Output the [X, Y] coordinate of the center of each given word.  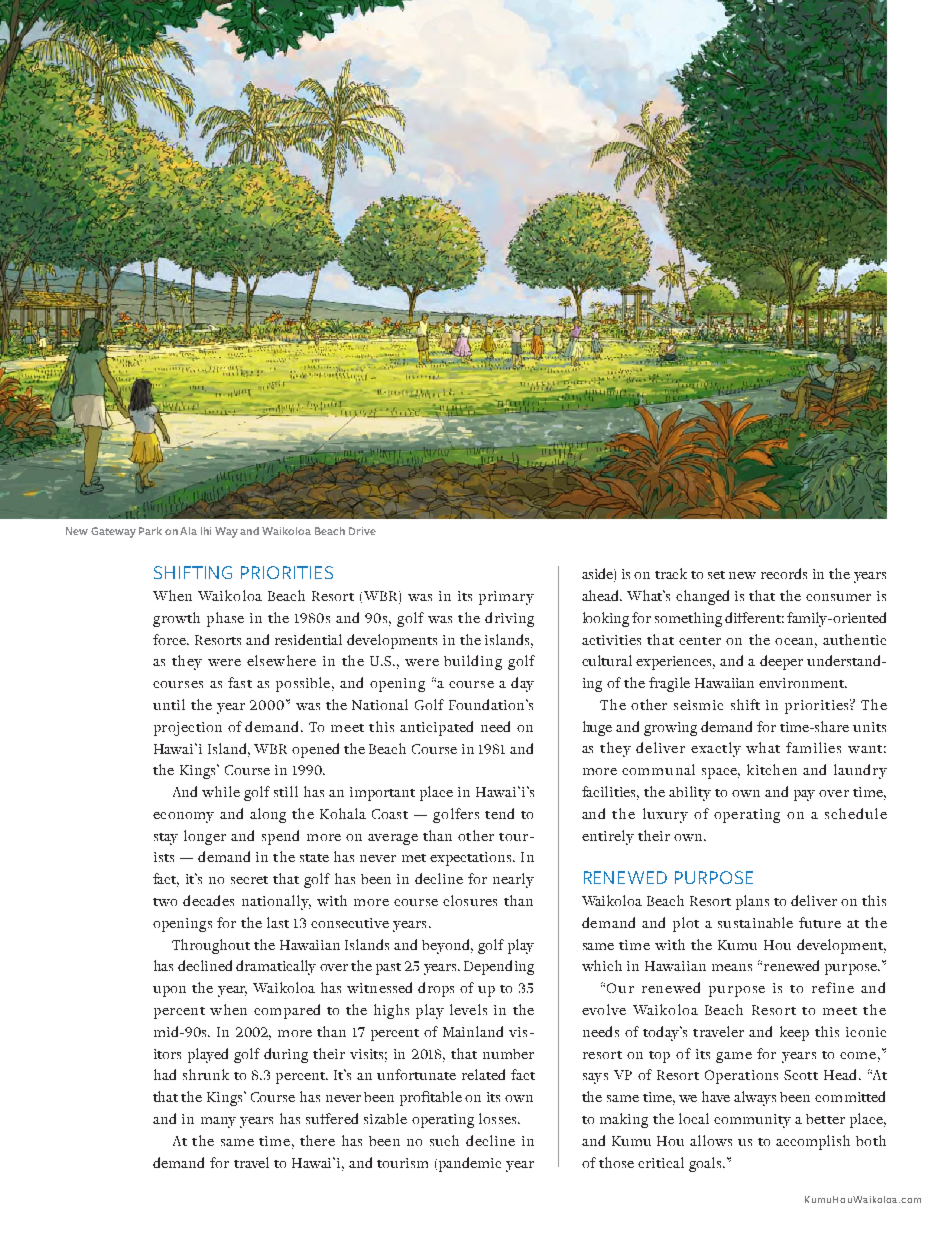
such [444, 1140]
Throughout [211, 946]
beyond [447, 946]
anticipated [436, 728]
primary [506, 598]
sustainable [755, 922]
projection [188, 729]
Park [150, 531]
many [218, 1122]
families [813, 747]
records [784, 573]
